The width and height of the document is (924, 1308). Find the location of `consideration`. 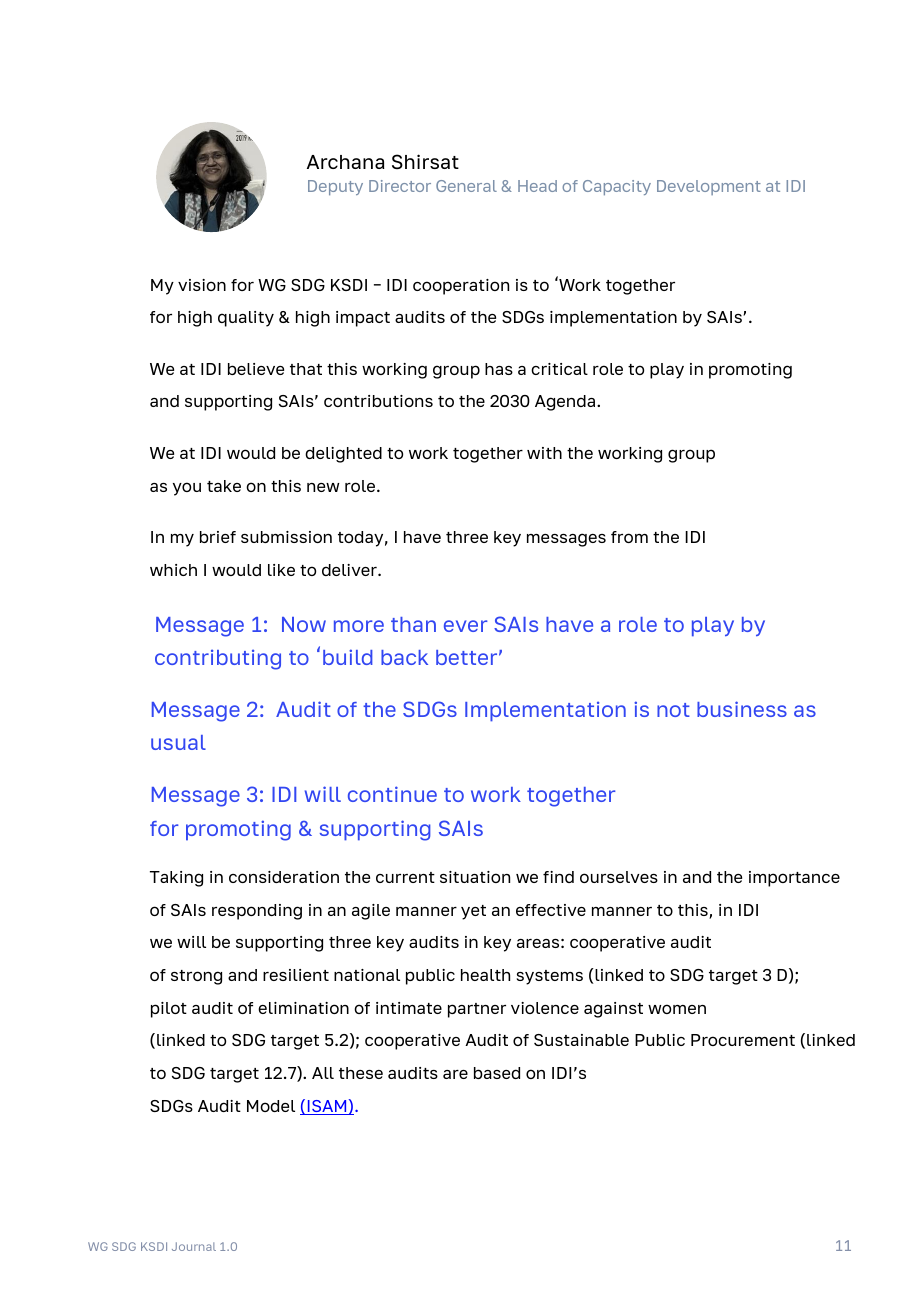

consideration is located at coordinates (284, 877).
